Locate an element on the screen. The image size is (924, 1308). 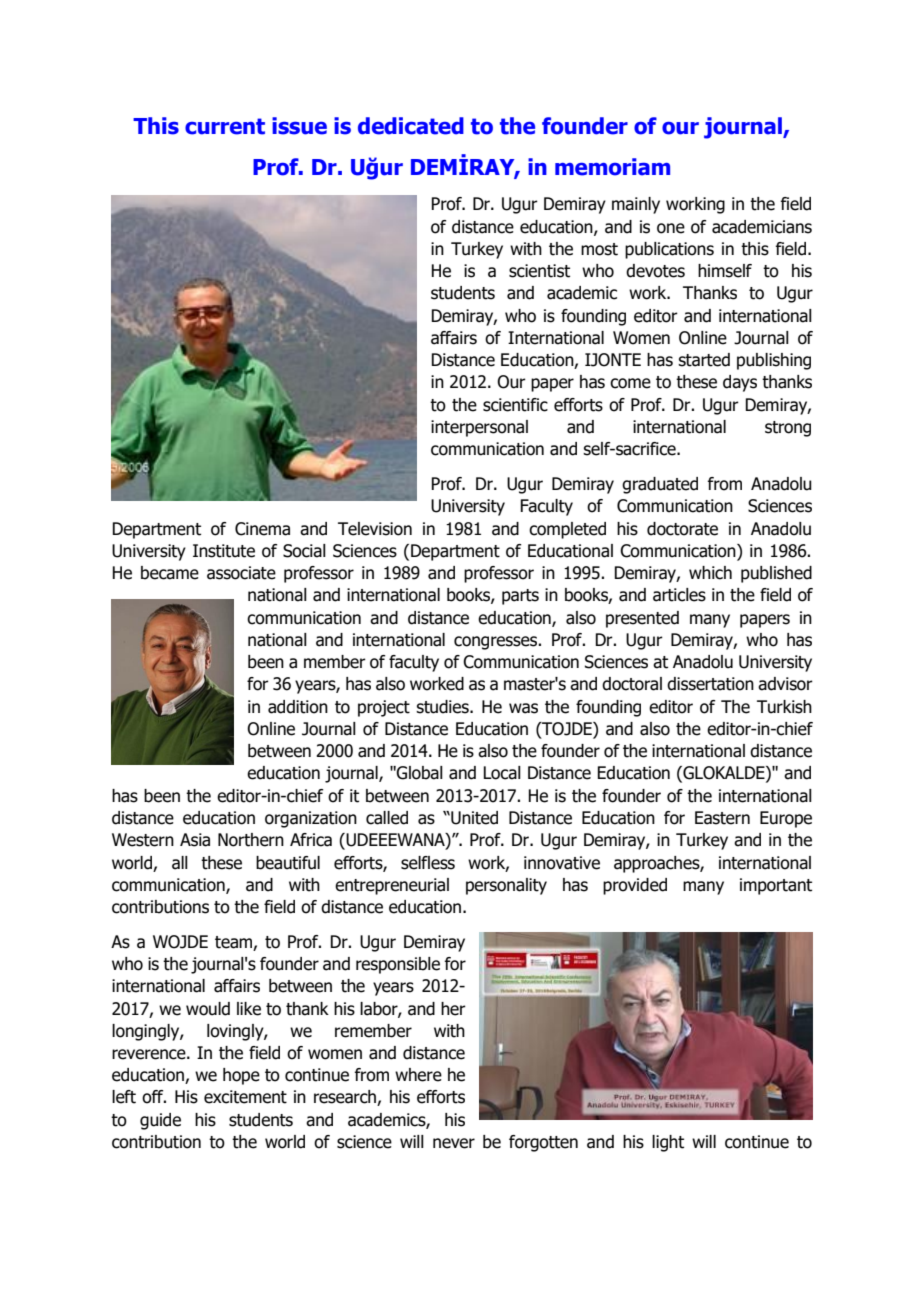
congresses is located at coordinates (496, 643).
